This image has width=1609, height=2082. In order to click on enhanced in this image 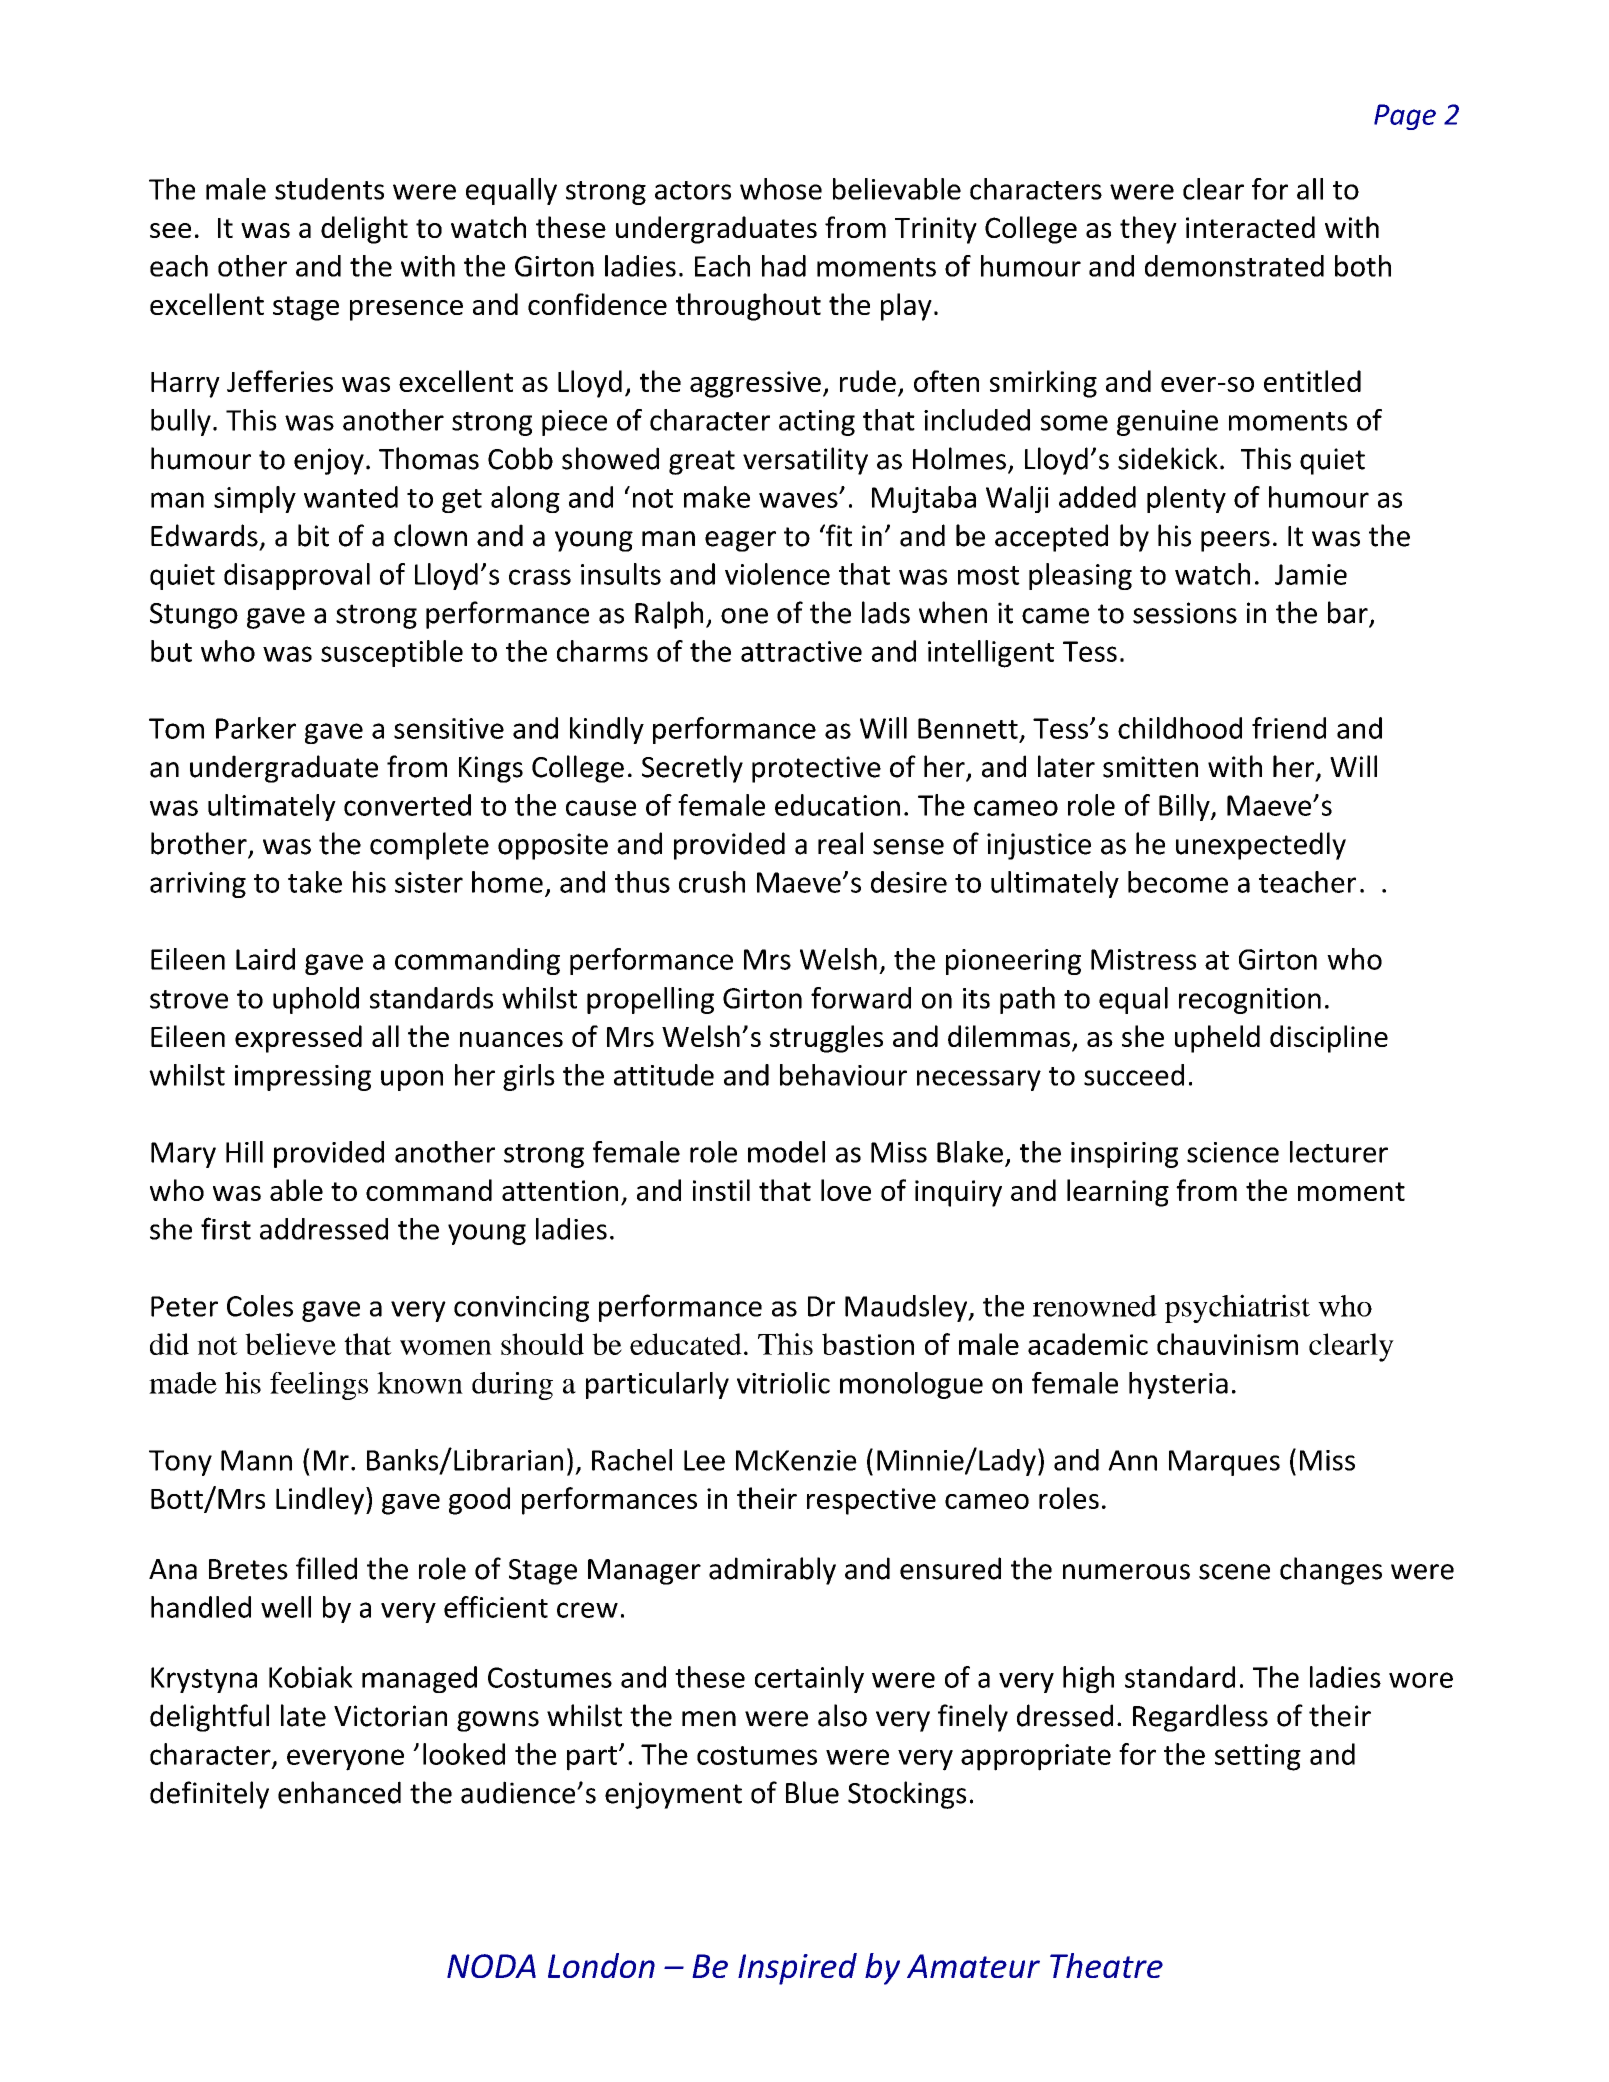, I will do `click(339, 1792)`.
